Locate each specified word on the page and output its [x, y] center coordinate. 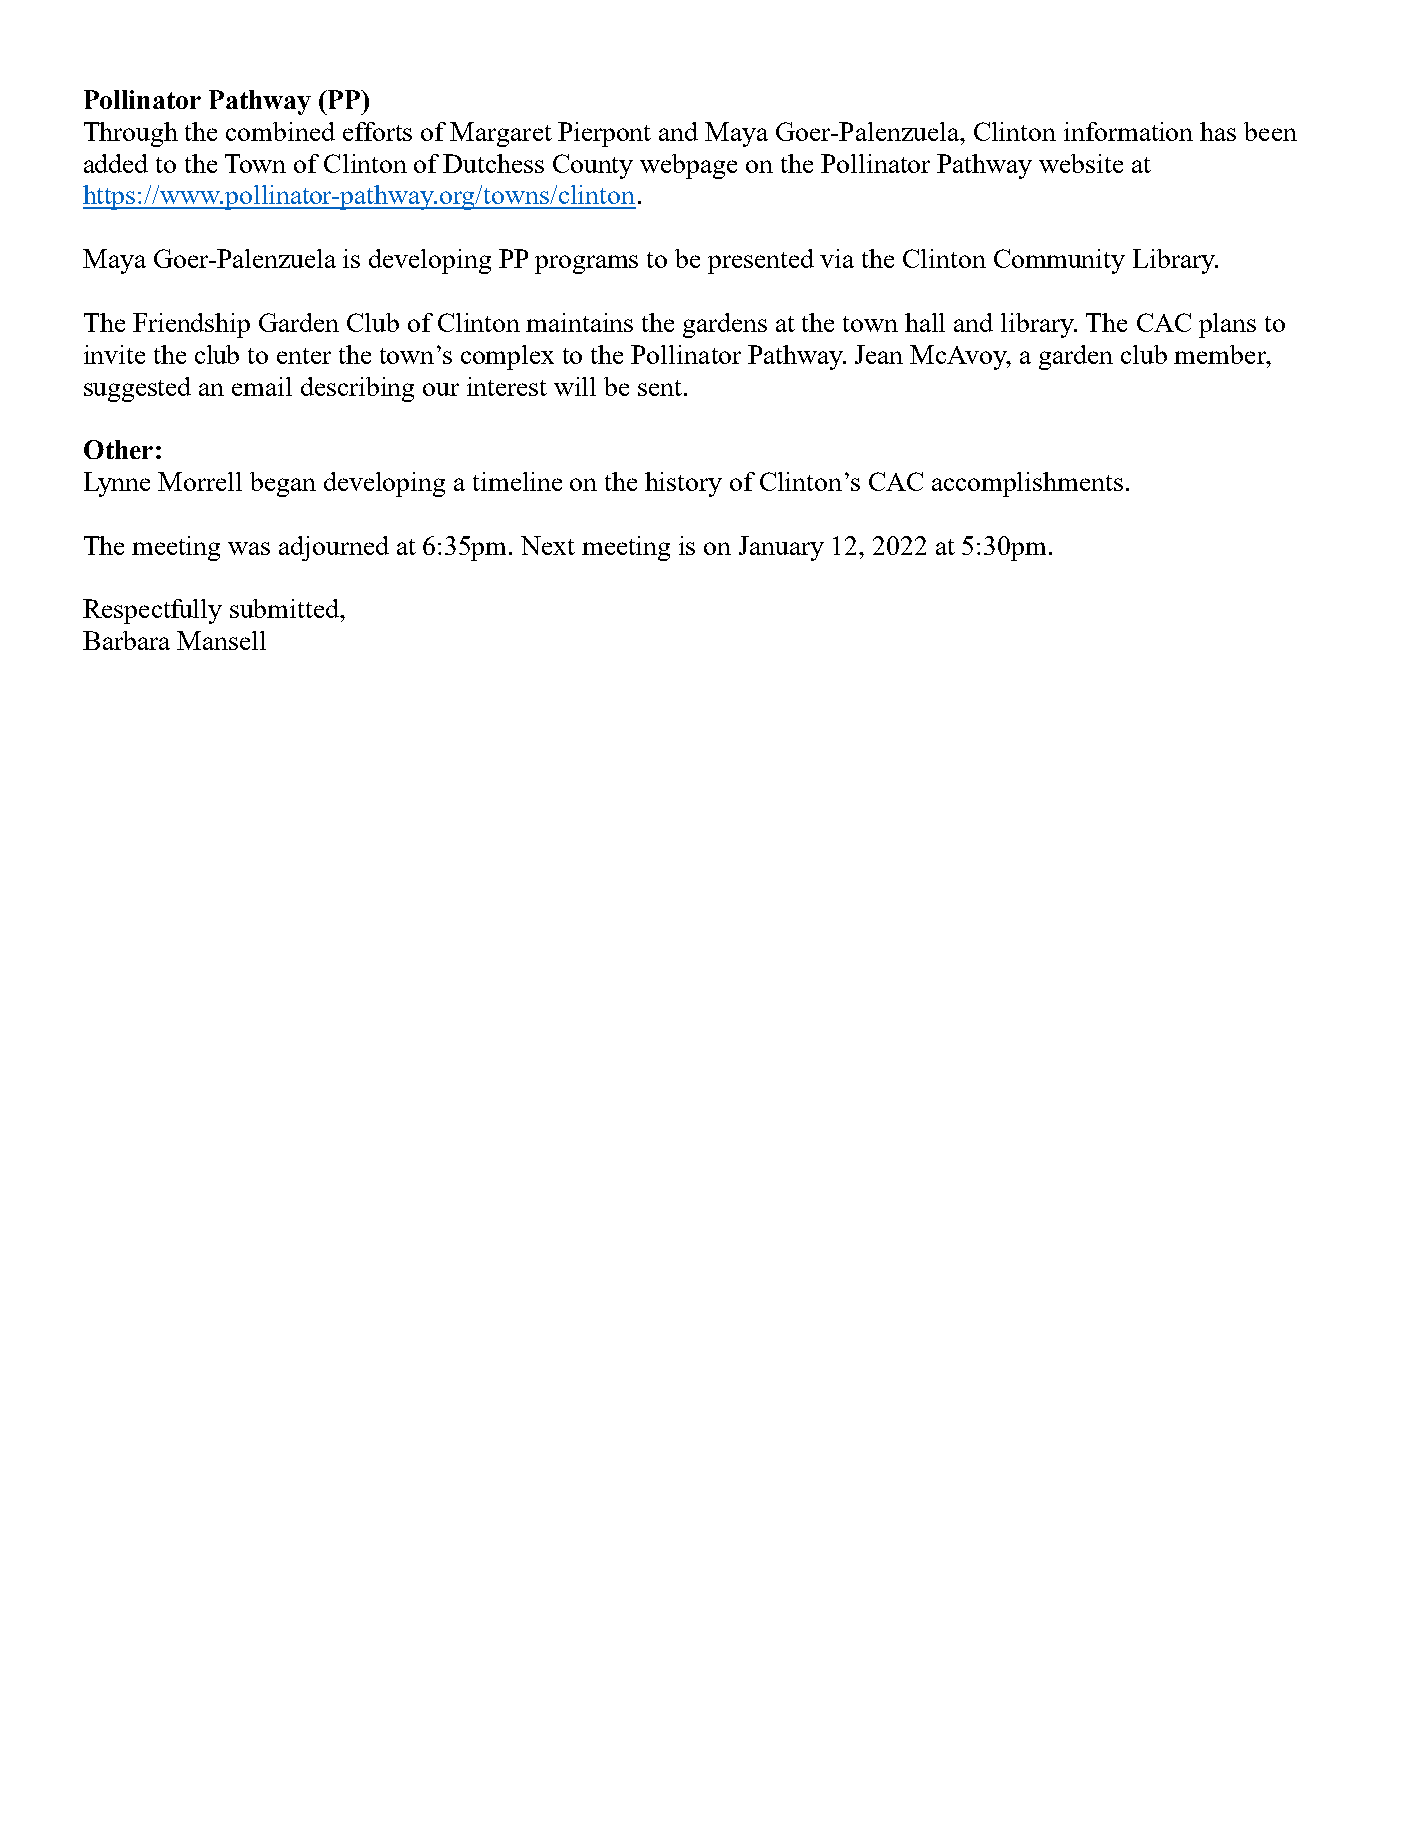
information [1128, 131]
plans [1227, 325]
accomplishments [1027, 484]
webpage [688, 166]
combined [280, 131]
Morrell [200, 481]
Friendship [191, 325]
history [683, 484]
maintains [579, 322]
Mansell [221, 640]
